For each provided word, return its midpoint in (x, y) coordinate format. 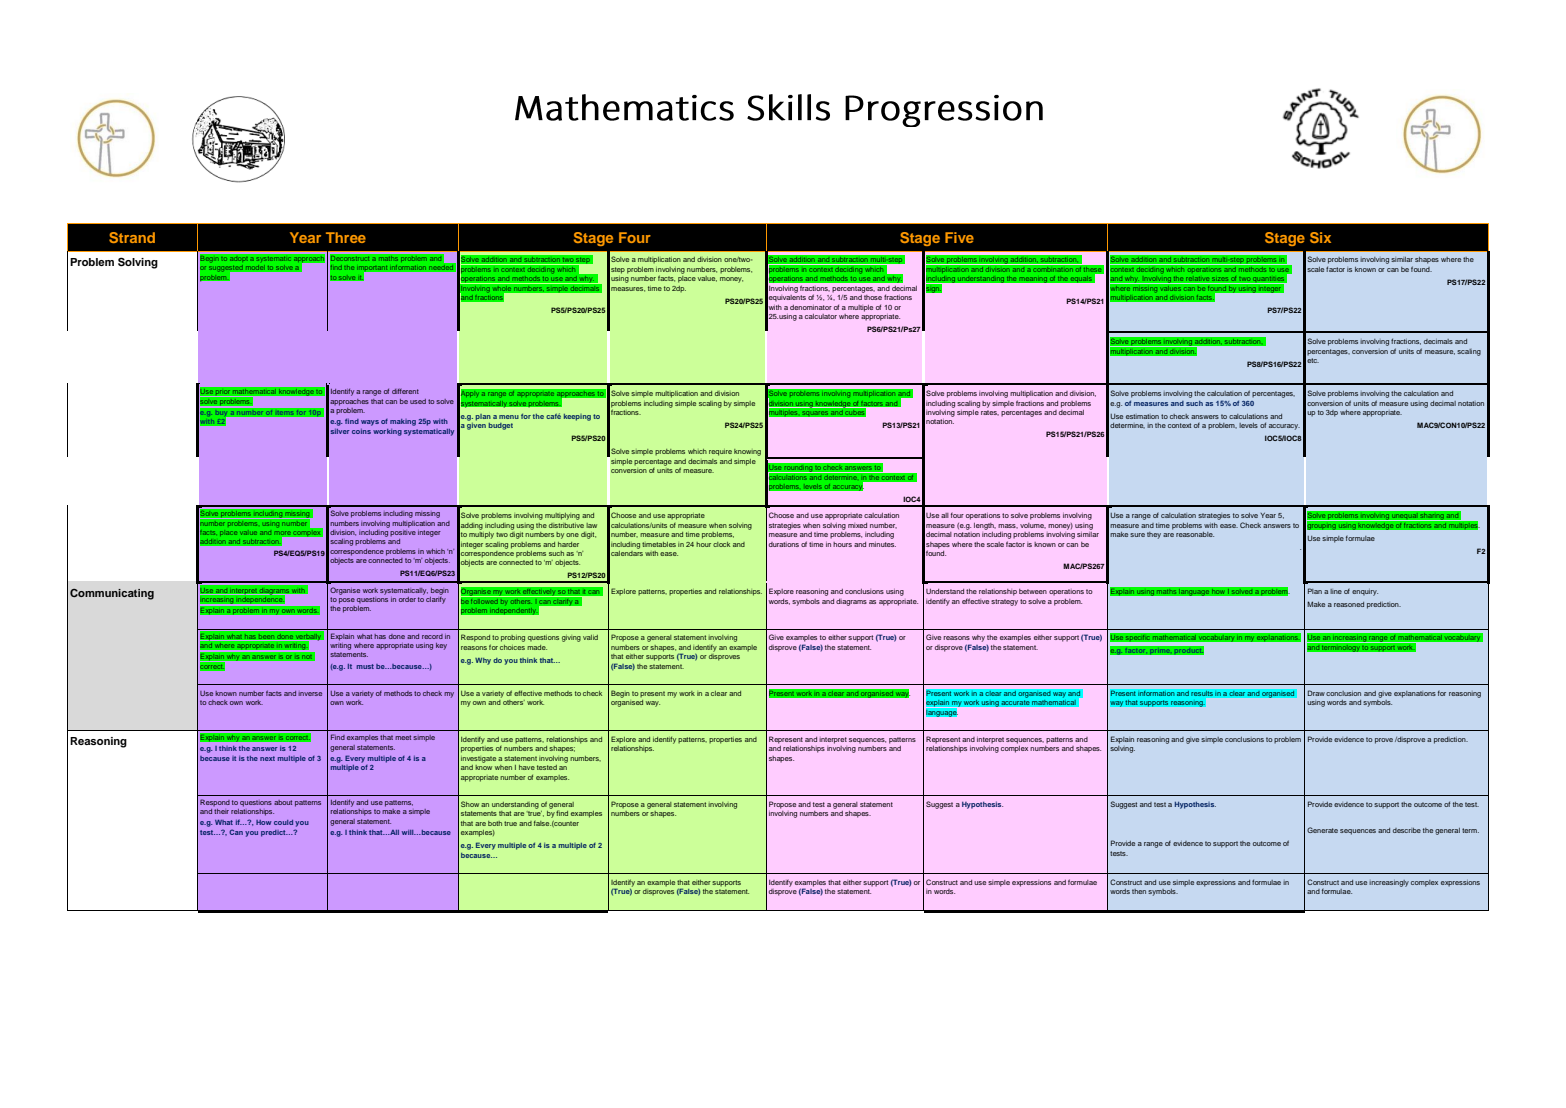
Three (346, 237)
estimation (1142, 416)
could (283, 822)
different (405, 391)
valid (590, 637)
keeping (577, 417)
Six (1320, 237)
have (527, 767)
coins (361, 431)
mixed (857, 525)
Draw (1316, 693)
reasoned (1349, 604)
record (432, 636)
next (267, 758)
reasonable (1195, 534)
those (873, 297)
